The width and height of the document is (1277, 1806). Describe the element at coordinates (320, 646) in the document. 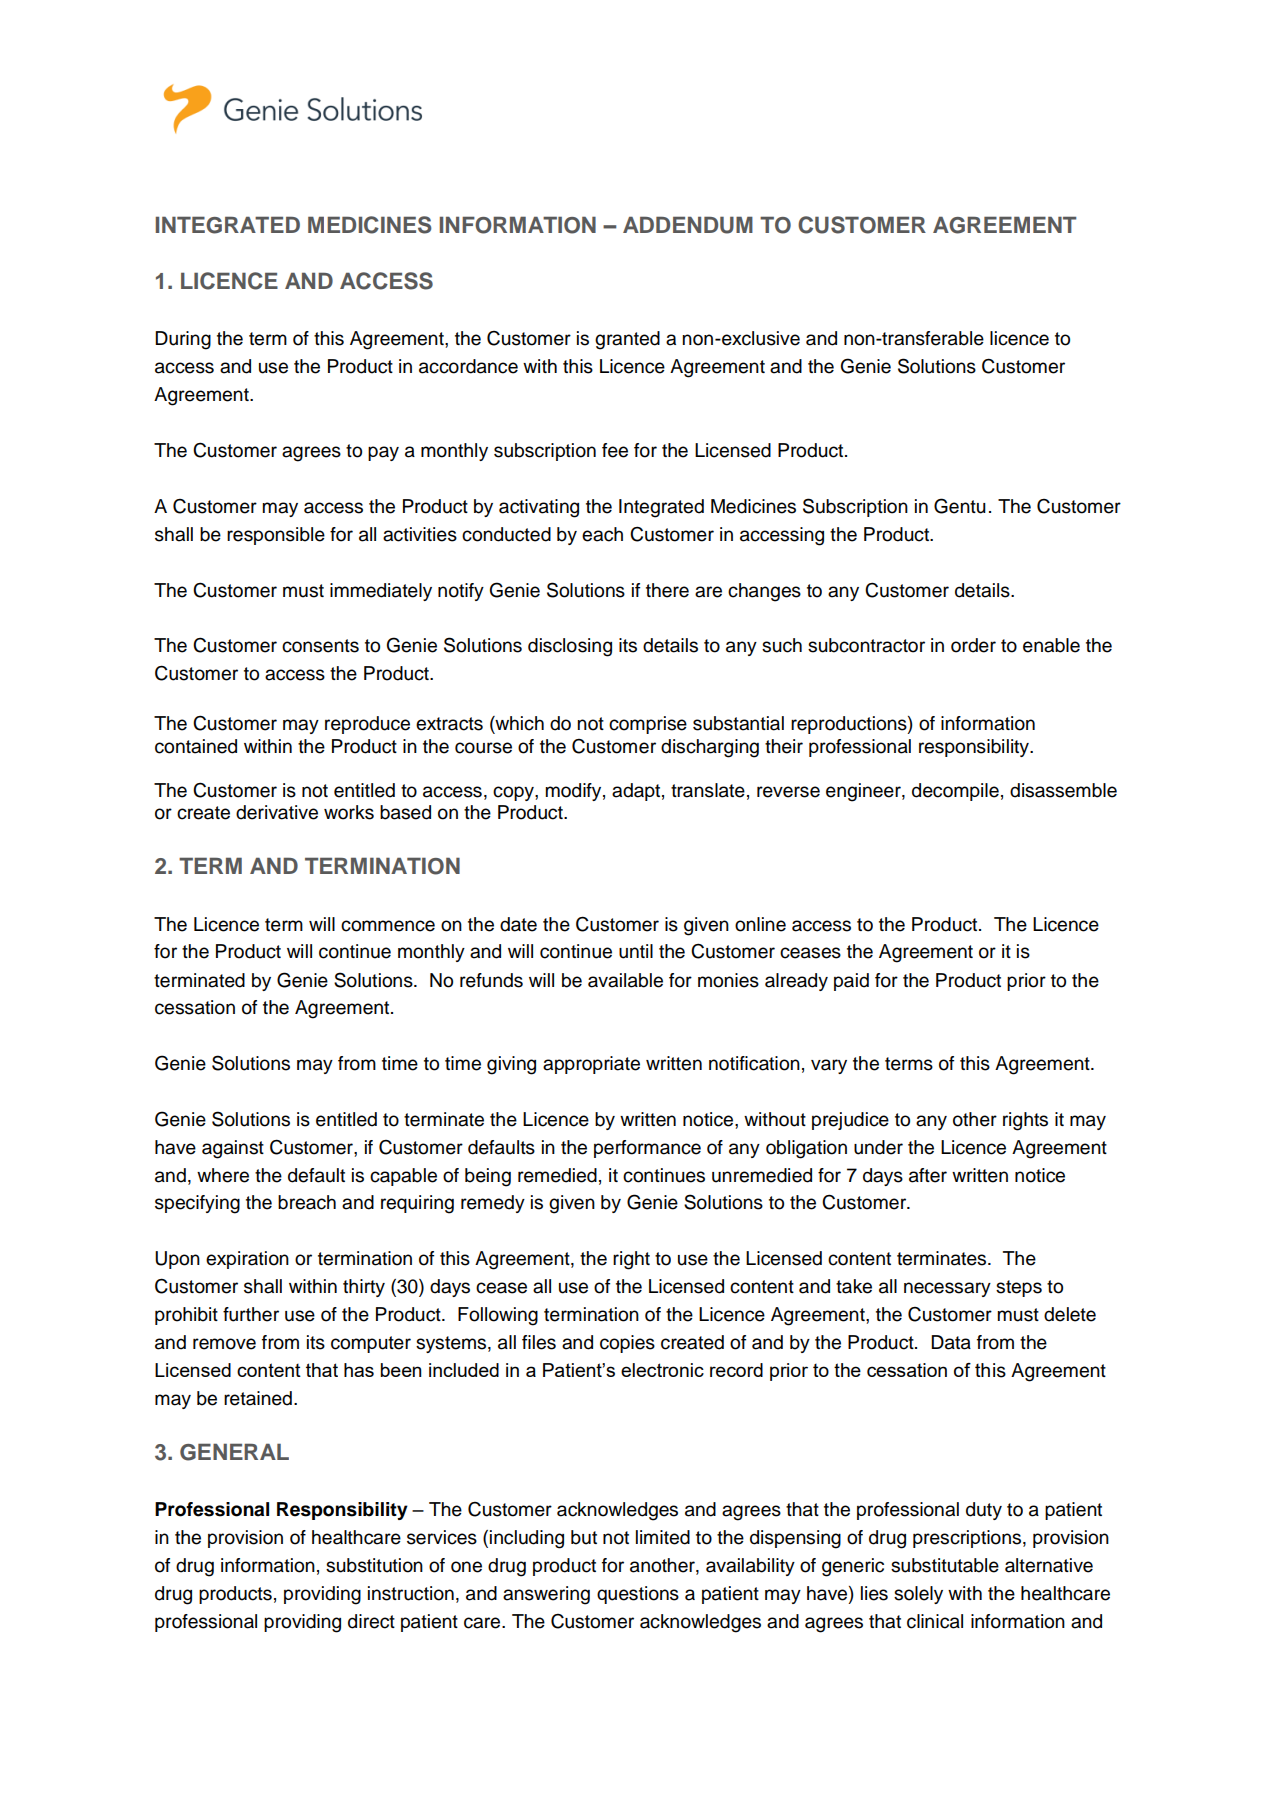

I see `consents` at that location.
